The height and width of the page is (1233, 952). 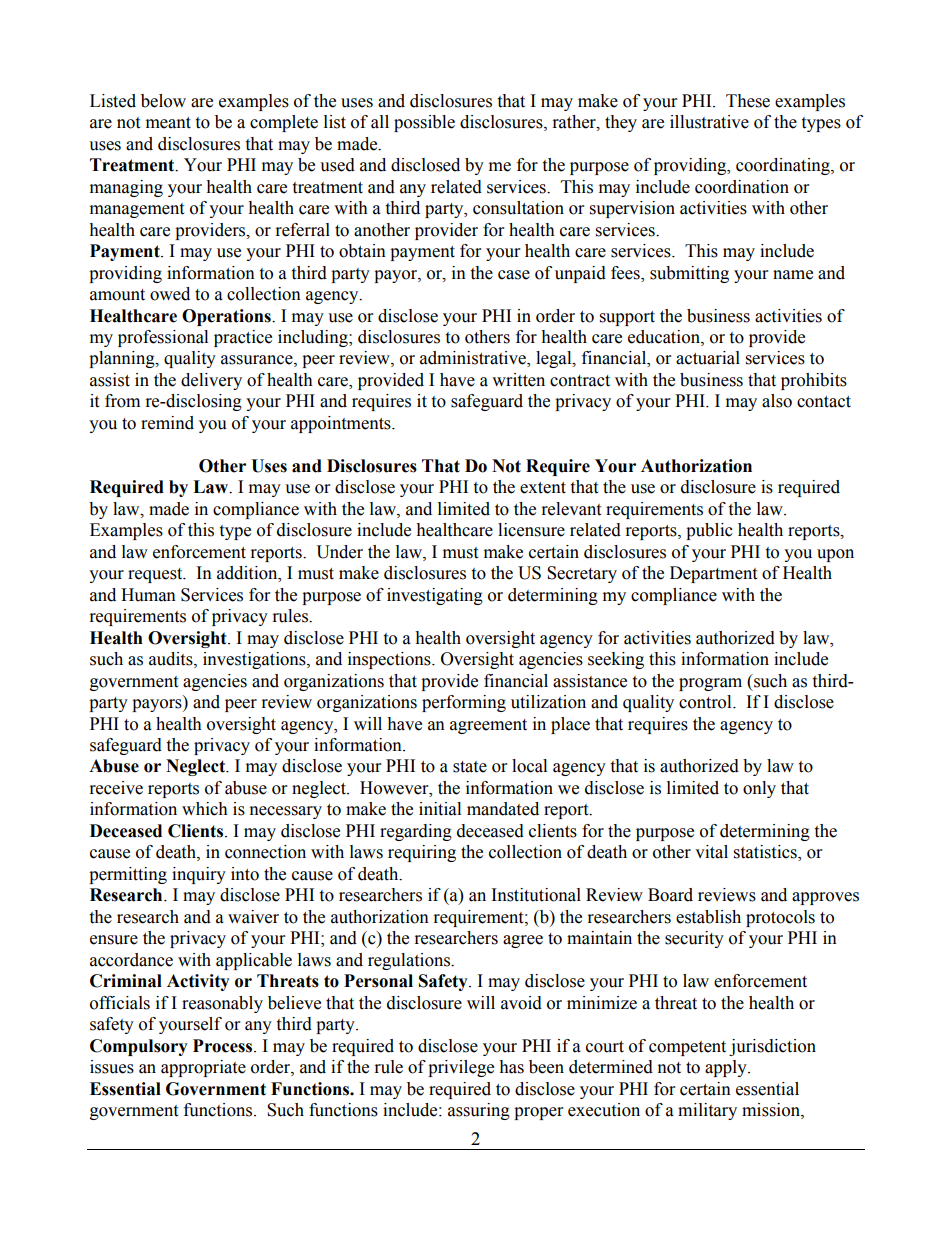 I want to click on inquiry, so click(x=199, y=875).
